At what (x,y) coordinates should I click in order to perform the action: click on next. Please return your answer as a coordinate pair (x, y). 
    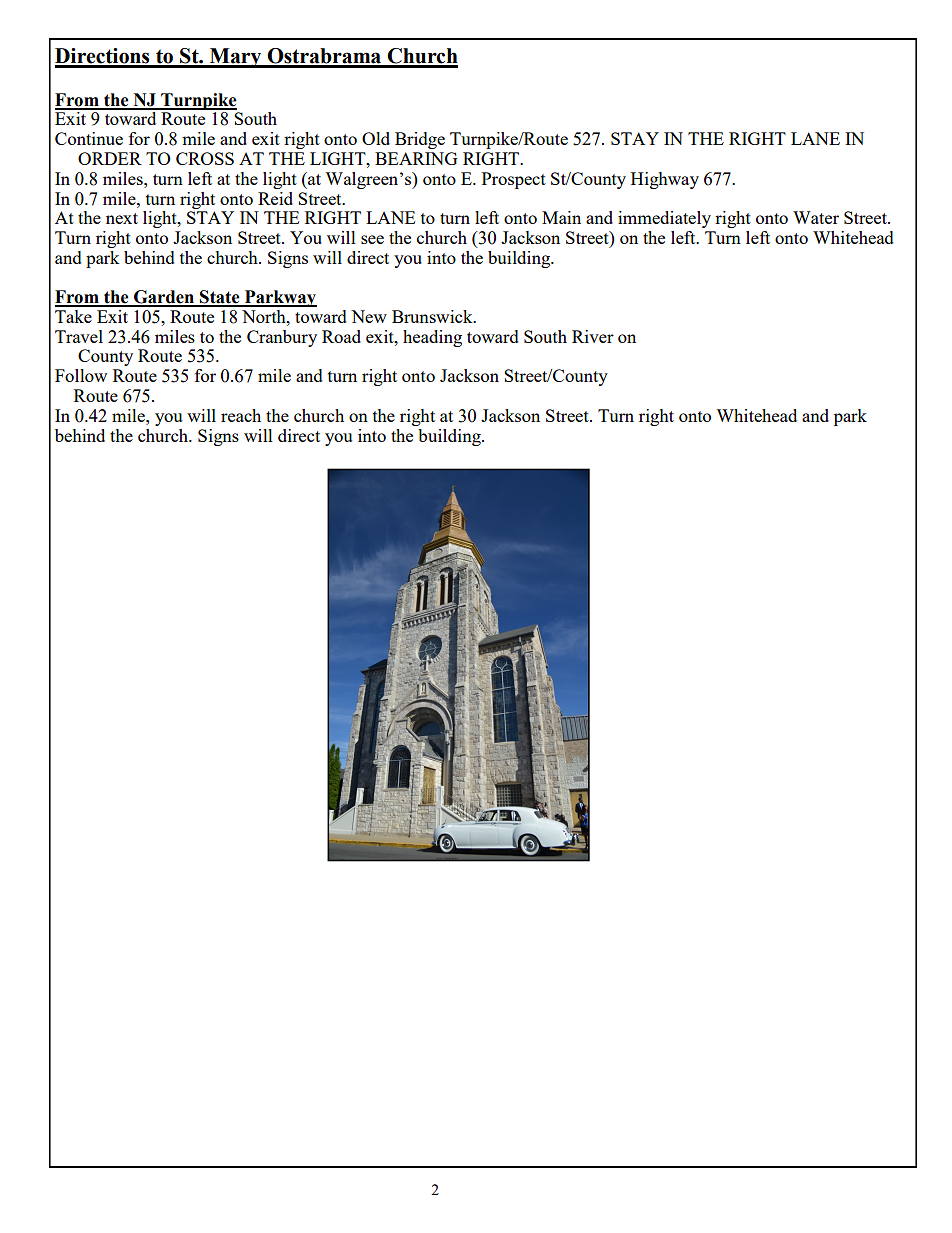
    Looking at the image, I should click on (122, 218).
